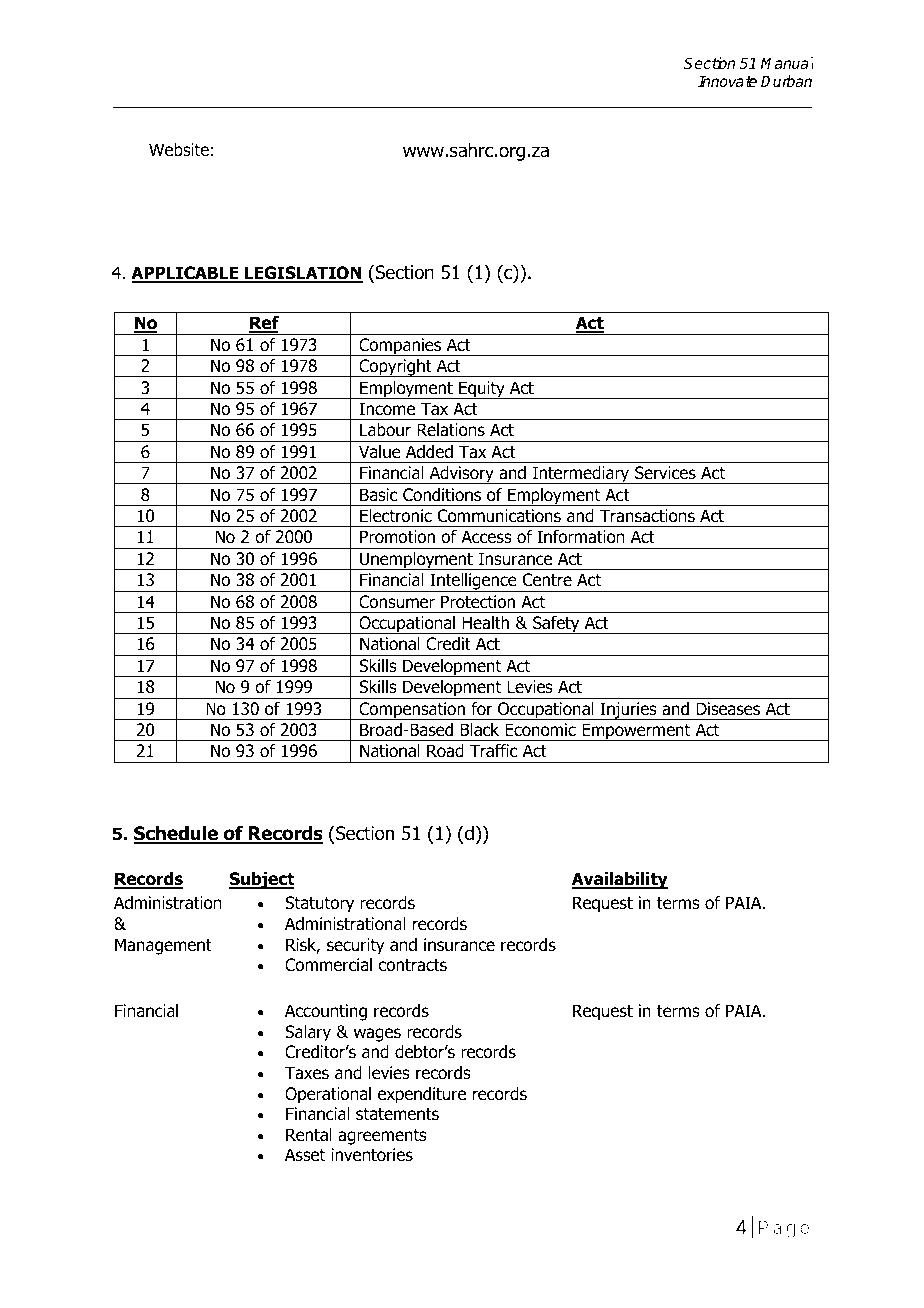  What do you see at coordinates (665, 473) in the page?
I see `Services` at bounding box center [665, 473].
